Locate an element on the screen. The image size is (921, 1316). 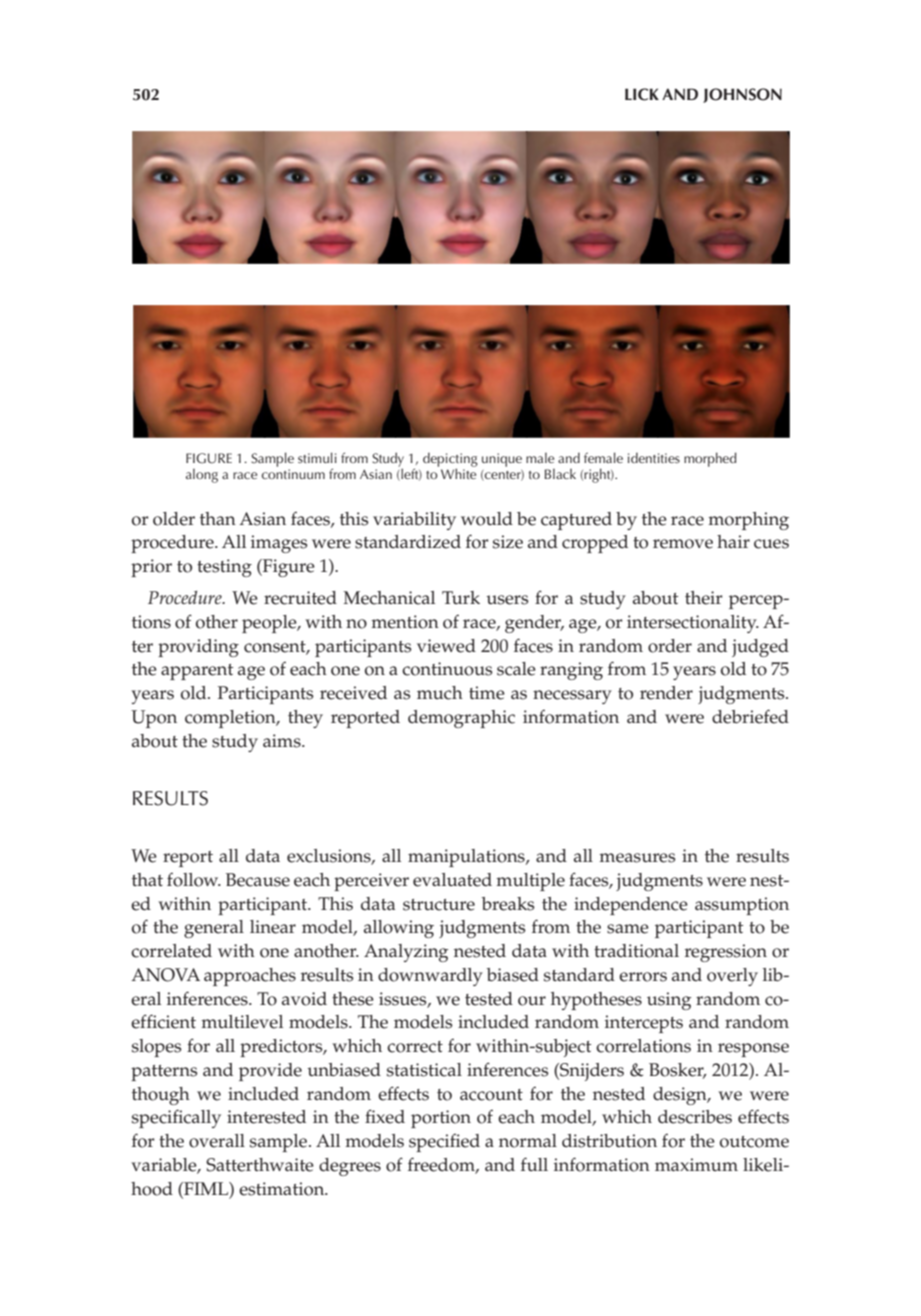
intersectionality is located at coordinates (693, 624).
